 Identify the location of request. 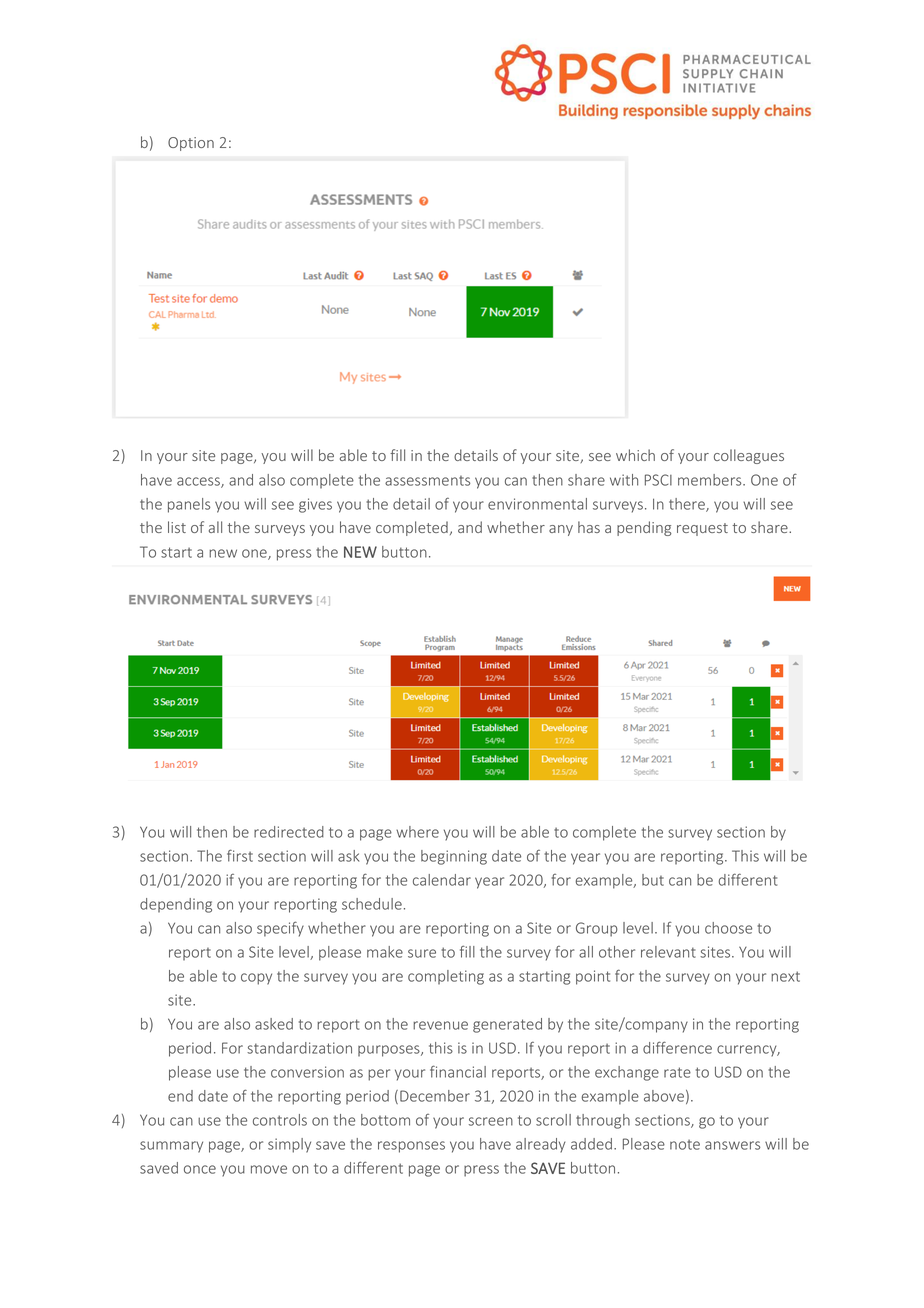
(702, 529).
